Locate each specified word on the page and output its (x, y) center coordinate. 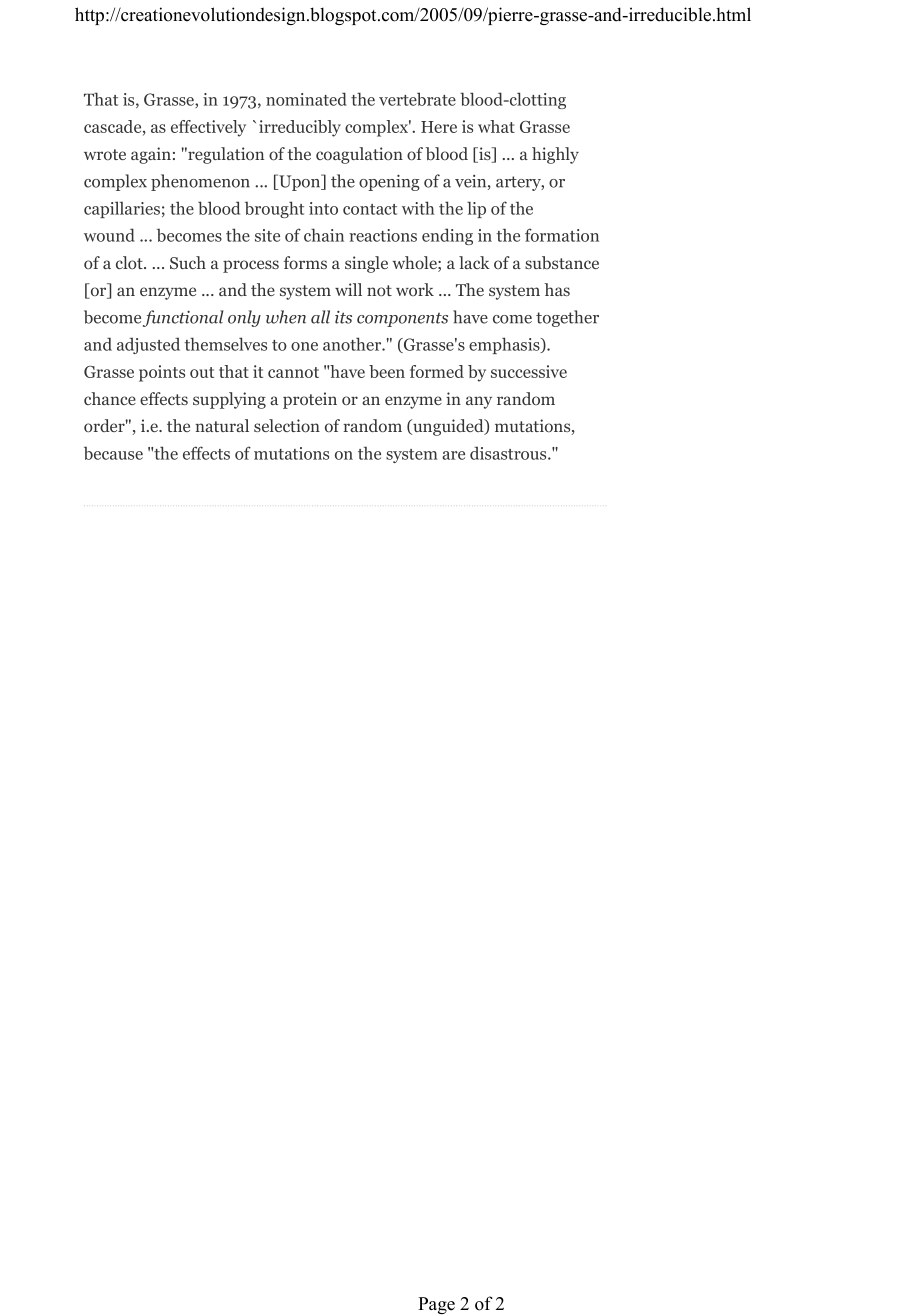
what (496, 126)
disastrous (509, 453)
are (453, 455)
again (151, 155)
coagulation (359, 155)
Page (436, 1305)
